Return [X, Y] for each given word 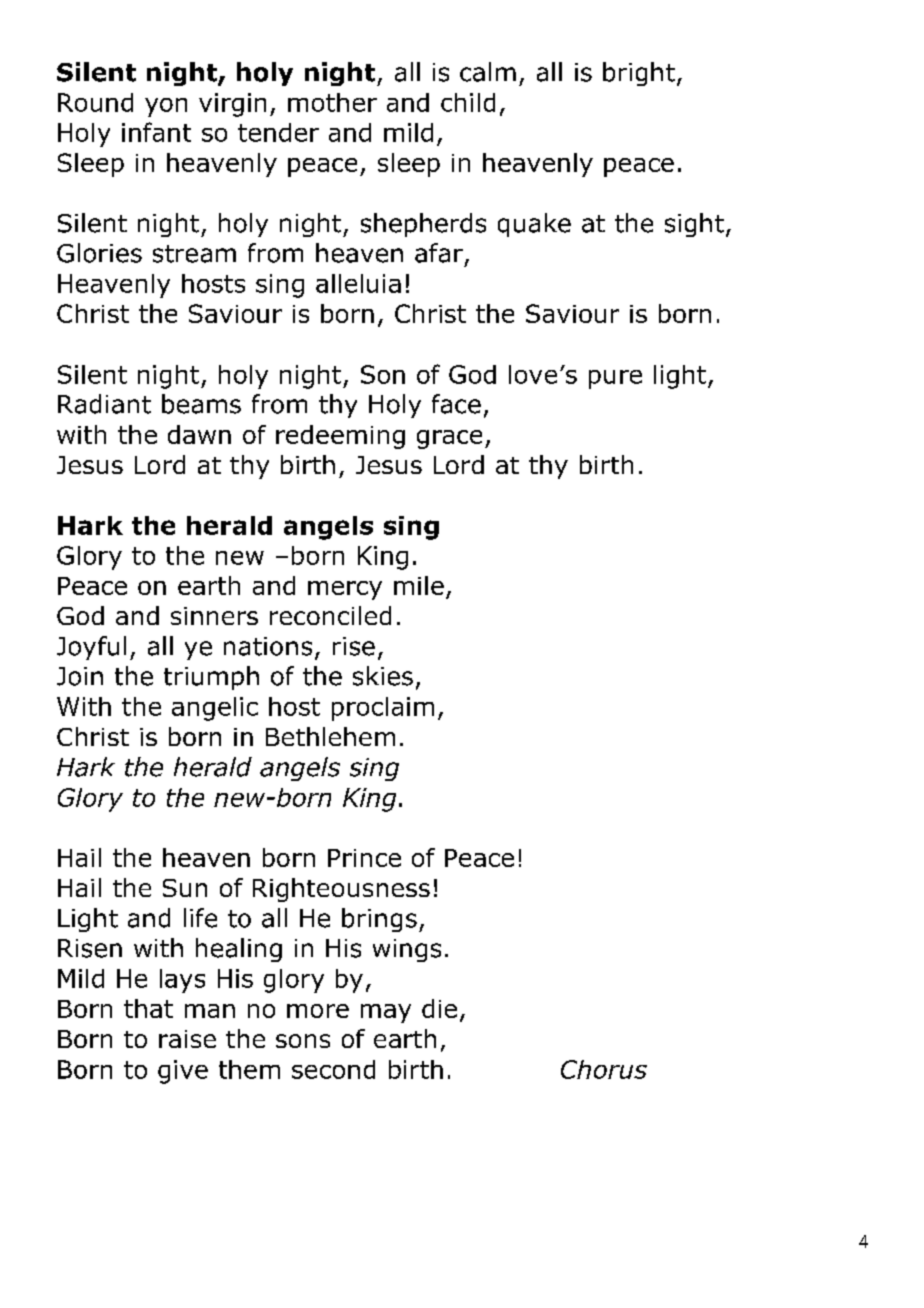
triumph [211, 678]
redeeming [340, 437]
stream [194, 254]
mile [419, 585]
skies [383, 676]
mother [332, 102]
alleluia [358, 283]
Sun [185, 888]
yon [166, 107]
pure [615, 379]
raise [187, 1039]
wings [407, 950]
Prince [364, 858]
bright [639, 74]
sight [694, 225]
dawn [199, 434]
